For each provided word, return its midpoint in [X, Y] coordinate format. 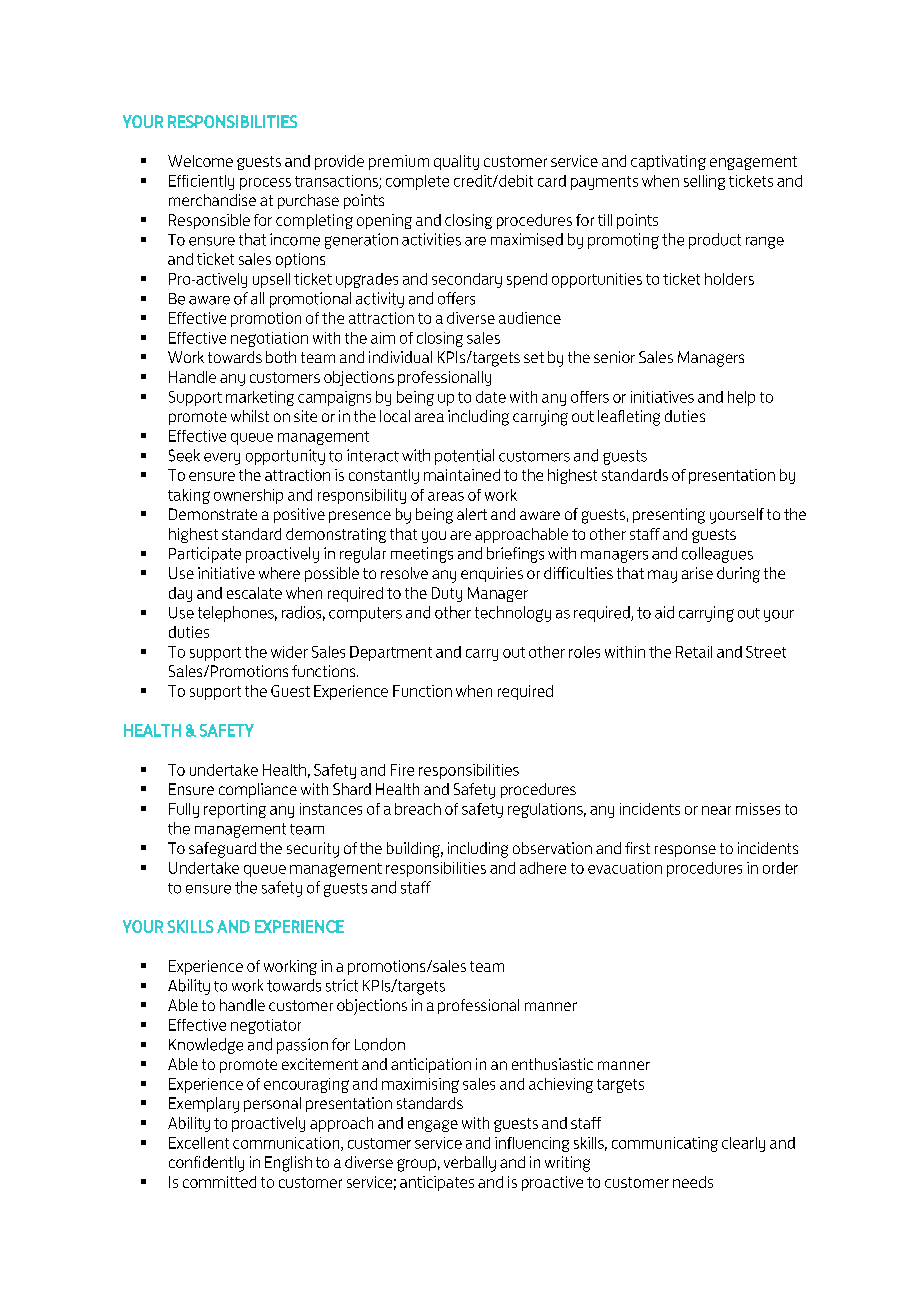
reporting [235, 810]
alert [472, 514]
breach [418, 809]
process [265, 184]
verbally [470, 1164]
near [716, 810]
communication [287, 1144]
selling [704, 182]
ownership [248, 496]
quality [456, 162]
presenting [669, 516]
